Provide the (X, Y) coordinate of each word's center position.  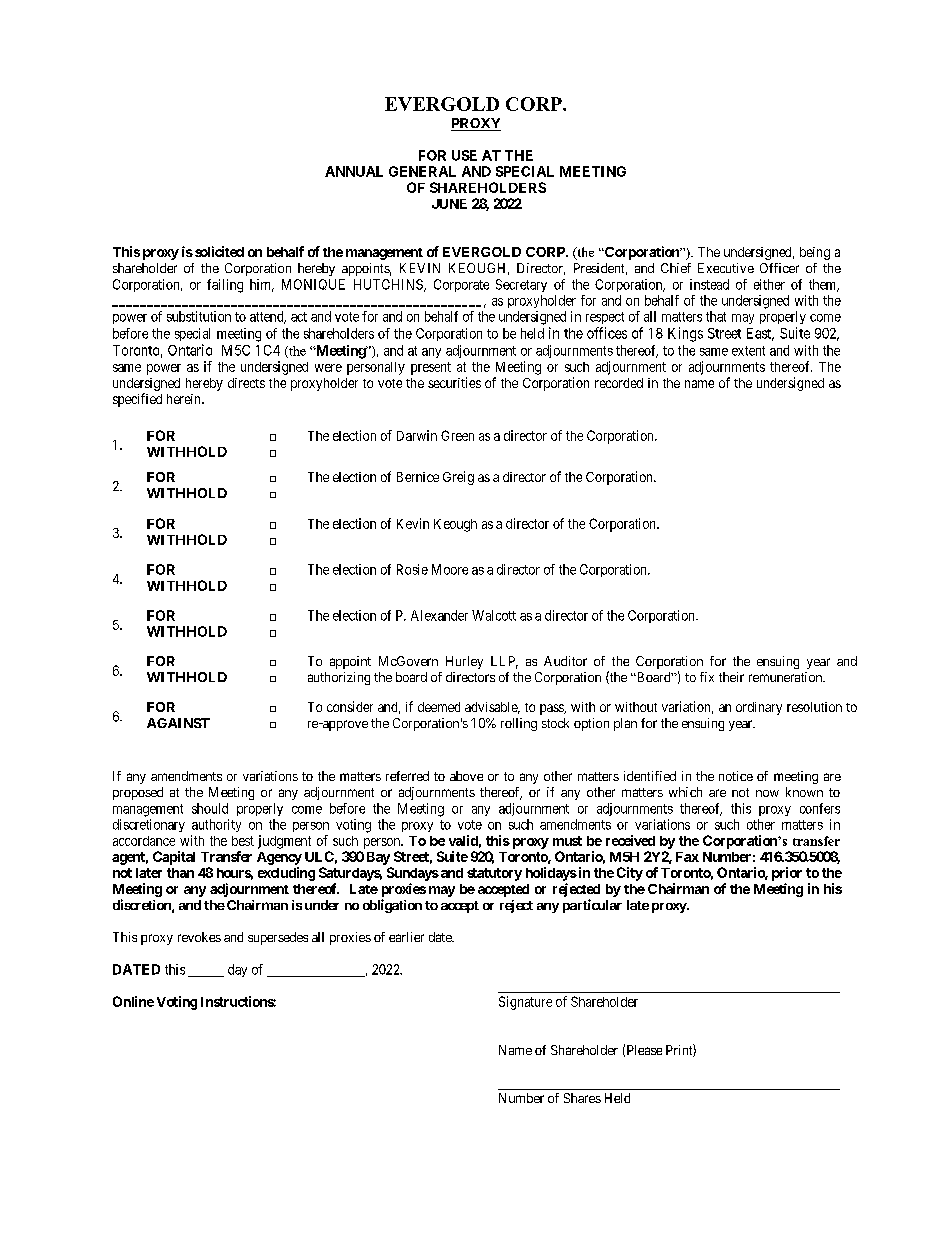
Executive (726, 268)
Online (133, 1001)
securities (454, 382)
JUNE (449, 204)
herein (185, 399)
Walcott (494, 615)
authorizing (339, 678)
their (731, 677)
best (243, 841)
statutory (494, 874)
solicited (219, 251)
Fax (687, 857)
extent (748, 351)
